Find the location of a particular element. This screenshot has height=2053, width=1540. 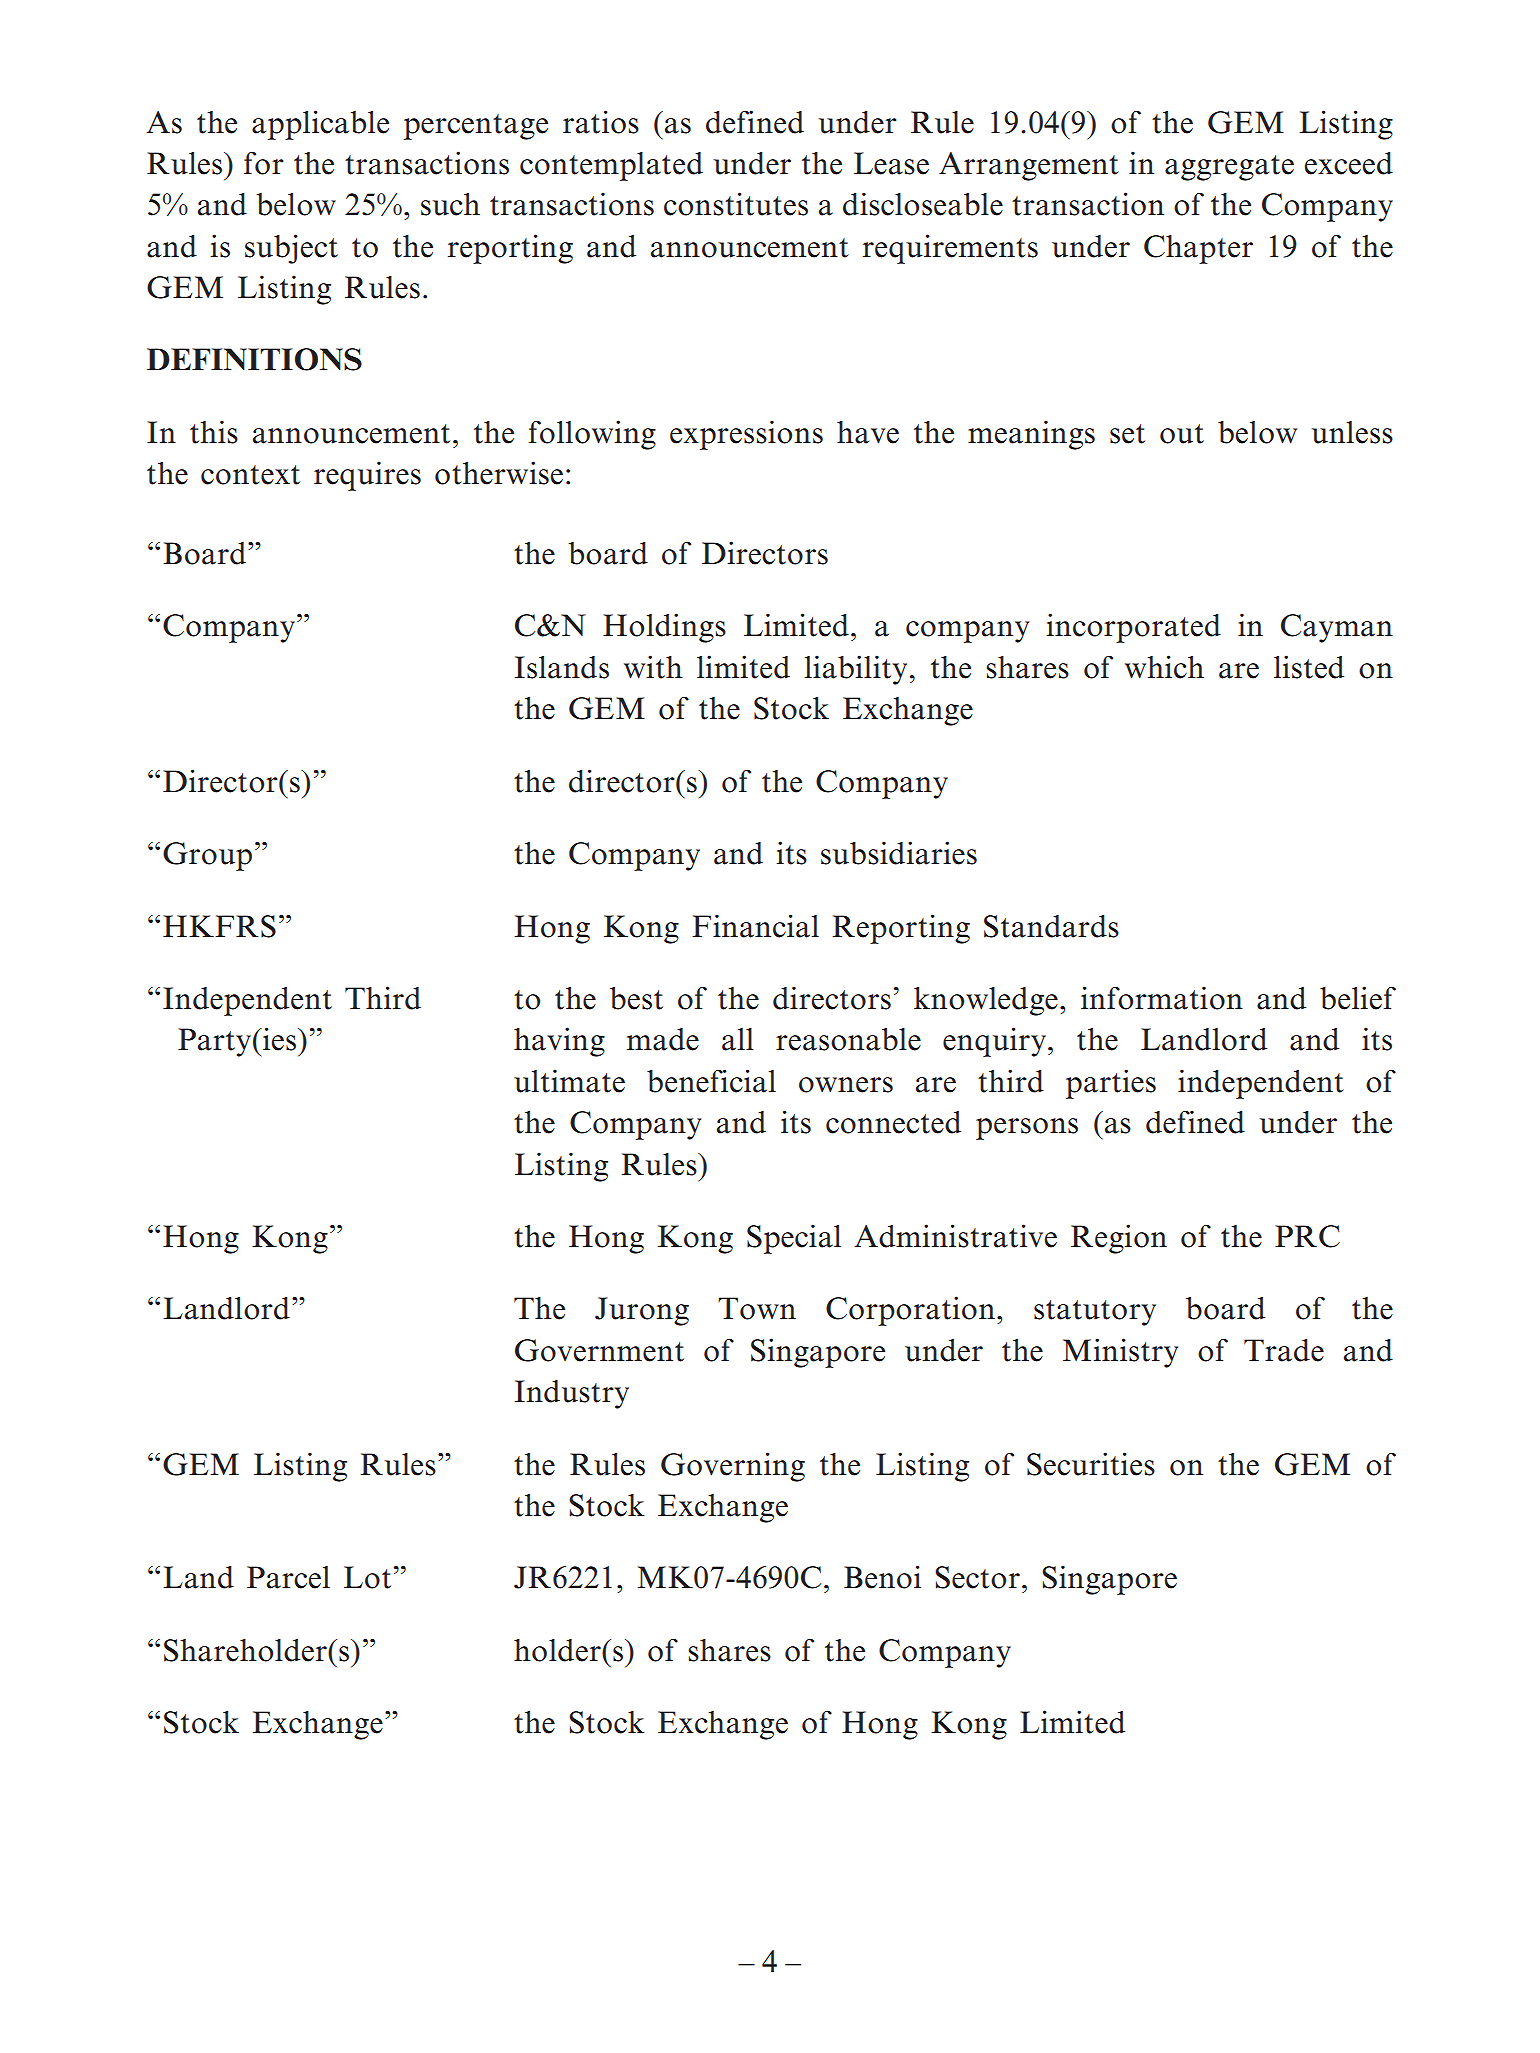

liability is located at coordinates (856, 670).
